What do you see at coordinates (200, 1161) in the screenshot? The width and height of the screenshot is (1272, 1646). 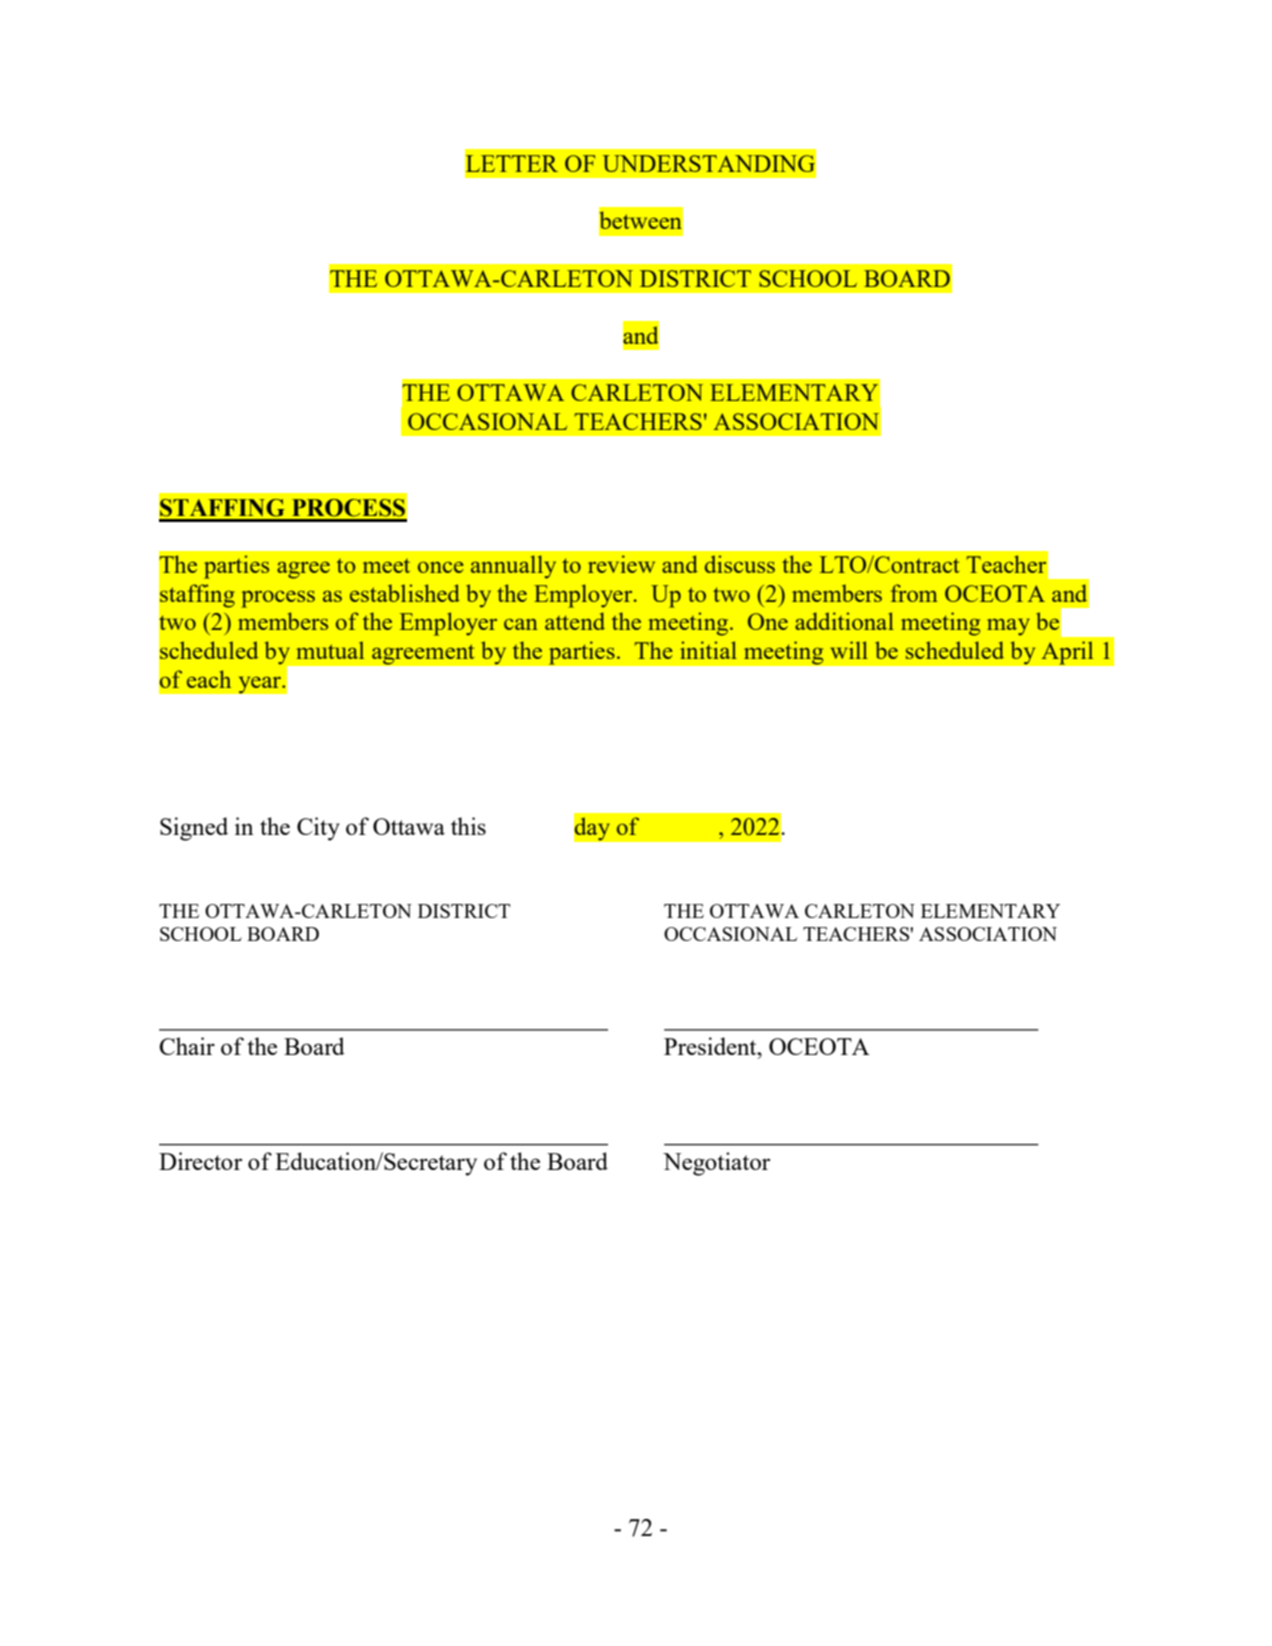 I see `Director` at bounding box center [200, 1161].
